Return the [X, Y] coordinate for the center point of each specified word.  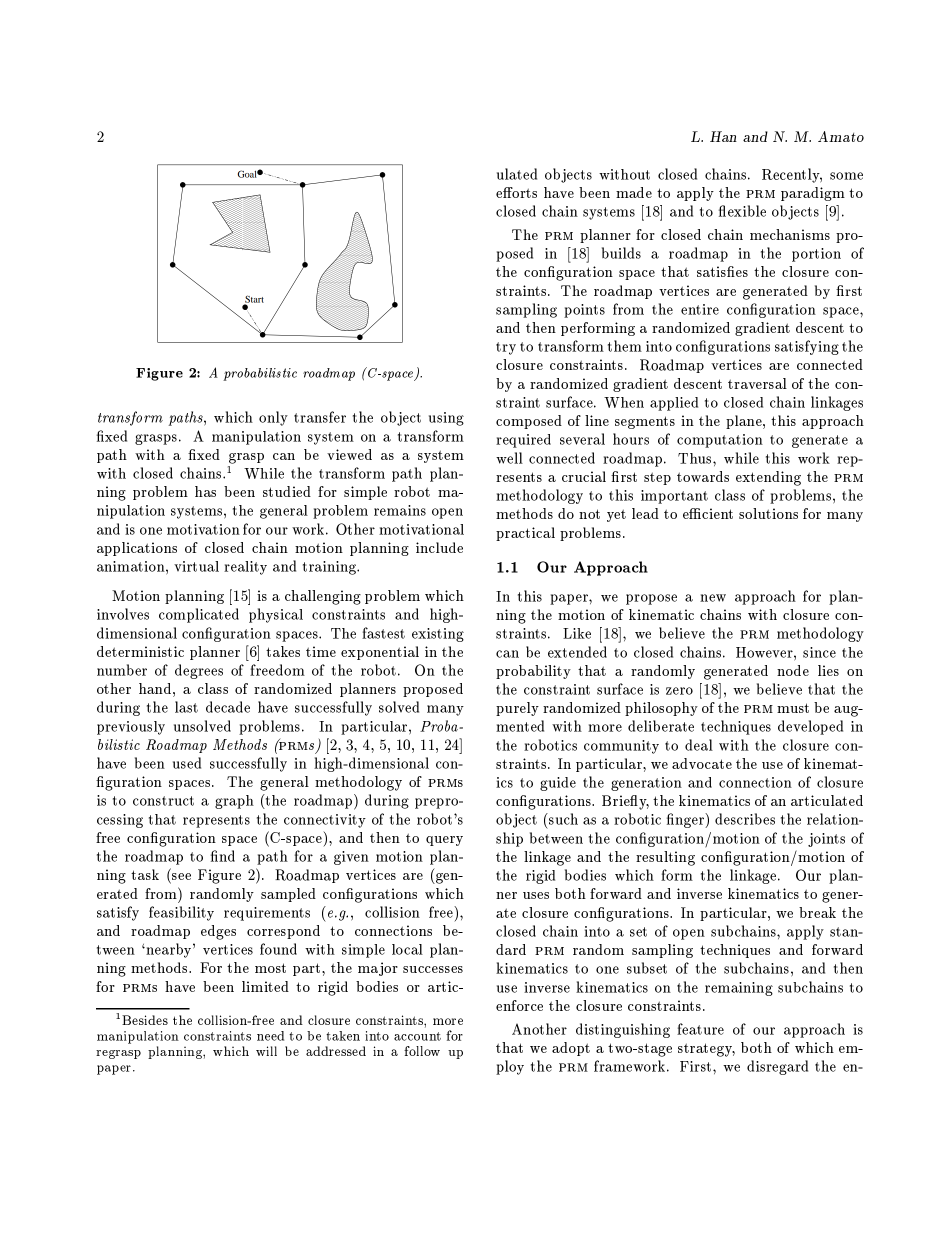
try [506, 348]
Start [254, 300]
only [273, 418]
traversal [757, 383]
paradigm [813, 194]
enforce [519, 1005]
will [266, 1051]
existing [438, 635]
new [713, 598]
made [634, 192]
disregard [777, 1067]
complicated [199, 615]
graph [234, 802]
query [444, 841]
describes [745, 819]
